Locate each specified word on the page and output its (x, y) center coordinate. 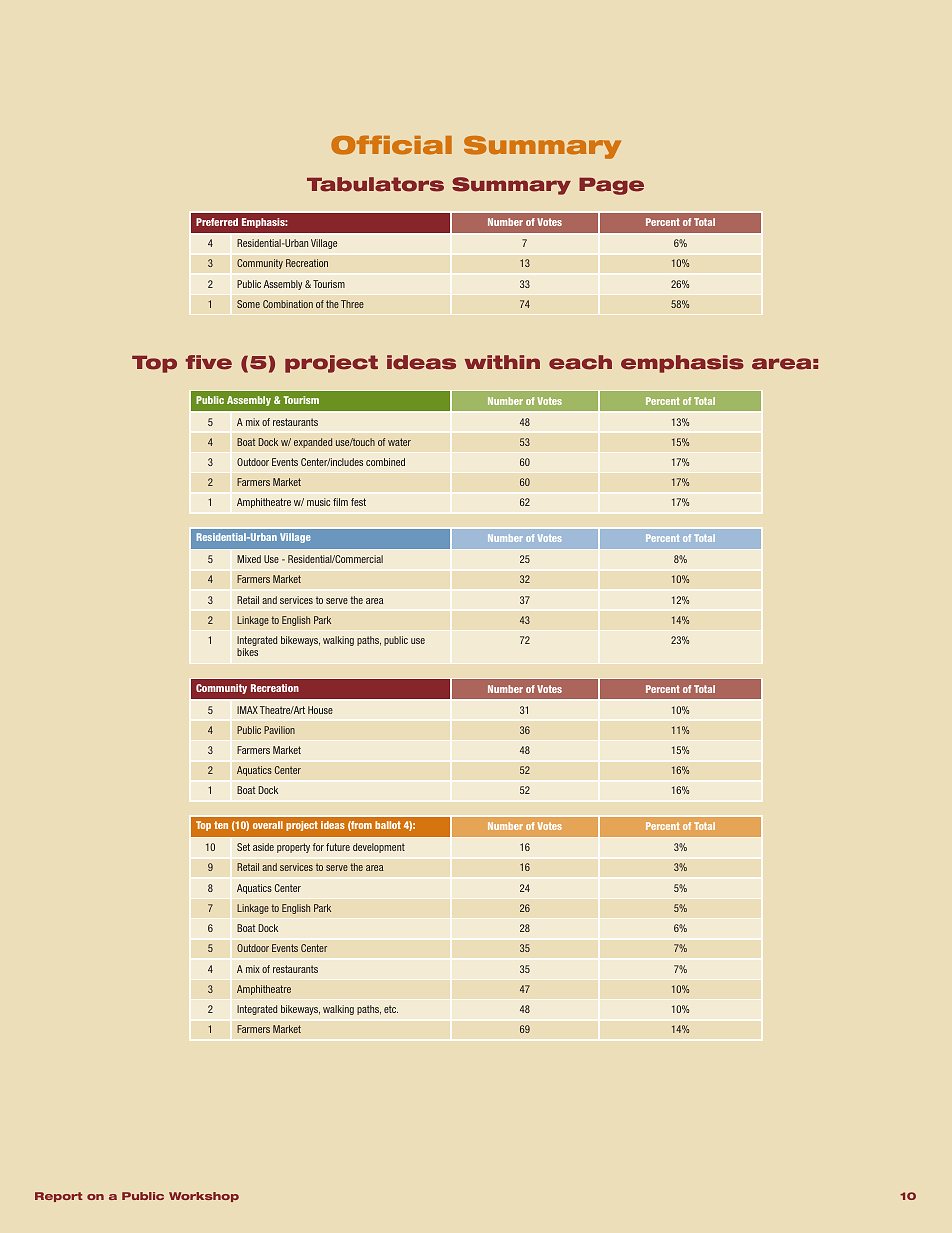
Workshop (204, 1197)
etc (391, 1009)
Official (391, 145)
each (580, 362)
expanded (313, 443)
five (209, 362)
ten (221, 825)
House (320, 710)
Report (59, 1197)
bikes (247, 652)
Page (611, 186)
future (338, 847)
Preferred (217, 222)
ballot (388, 825)
